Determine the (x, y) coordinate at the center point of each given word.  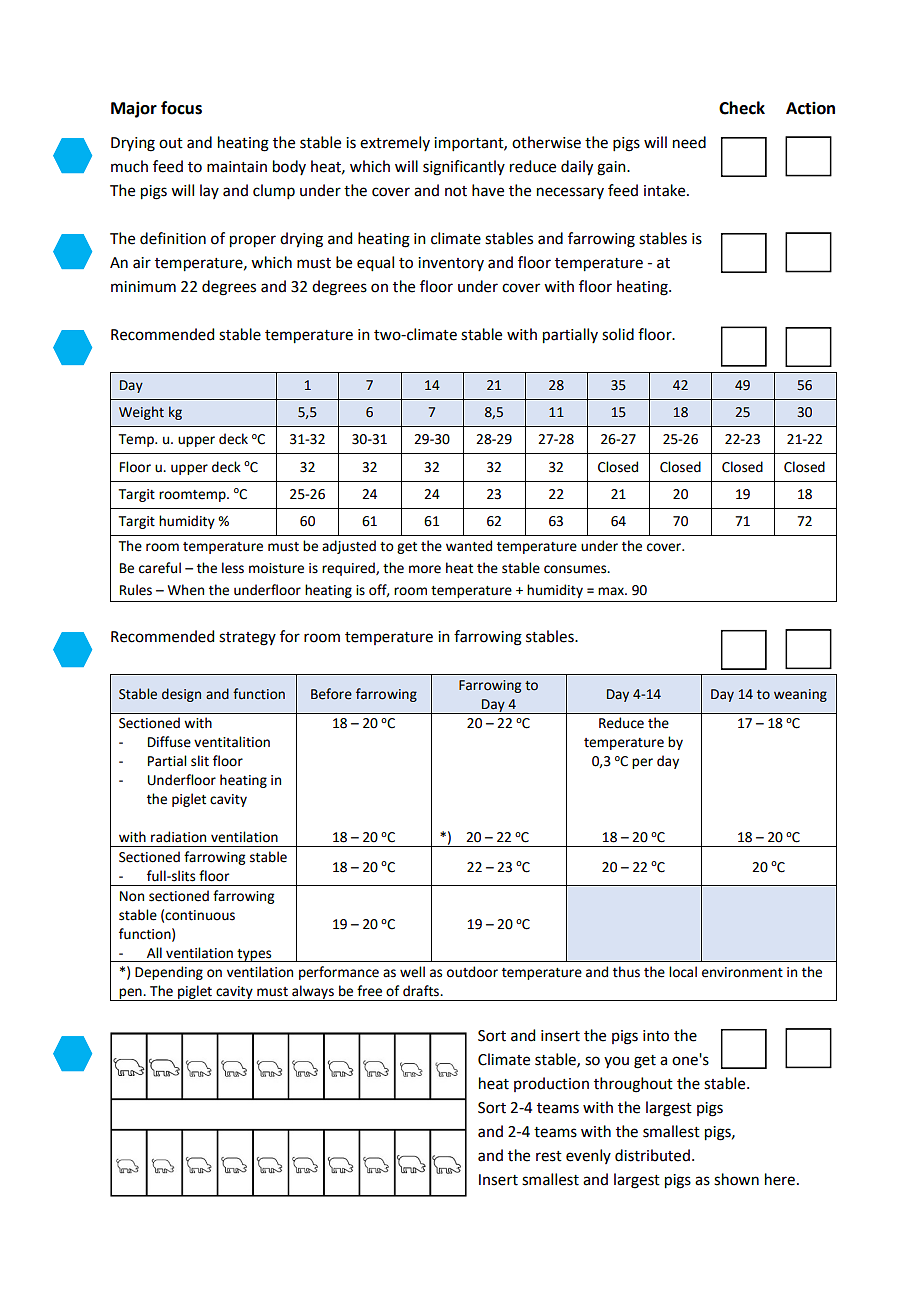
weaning (800, 695)
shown (736, 1179)
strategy (247, 639)
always (313, 993)
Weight (141, 413)
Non (132, 896)
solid (618, 334)
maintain (237, 167)
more (425, 569)
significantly (464, 168)
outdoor (472, 972)
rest (549, 1156)
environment (742, 972)
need (689, 142)
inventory (451, 264)
